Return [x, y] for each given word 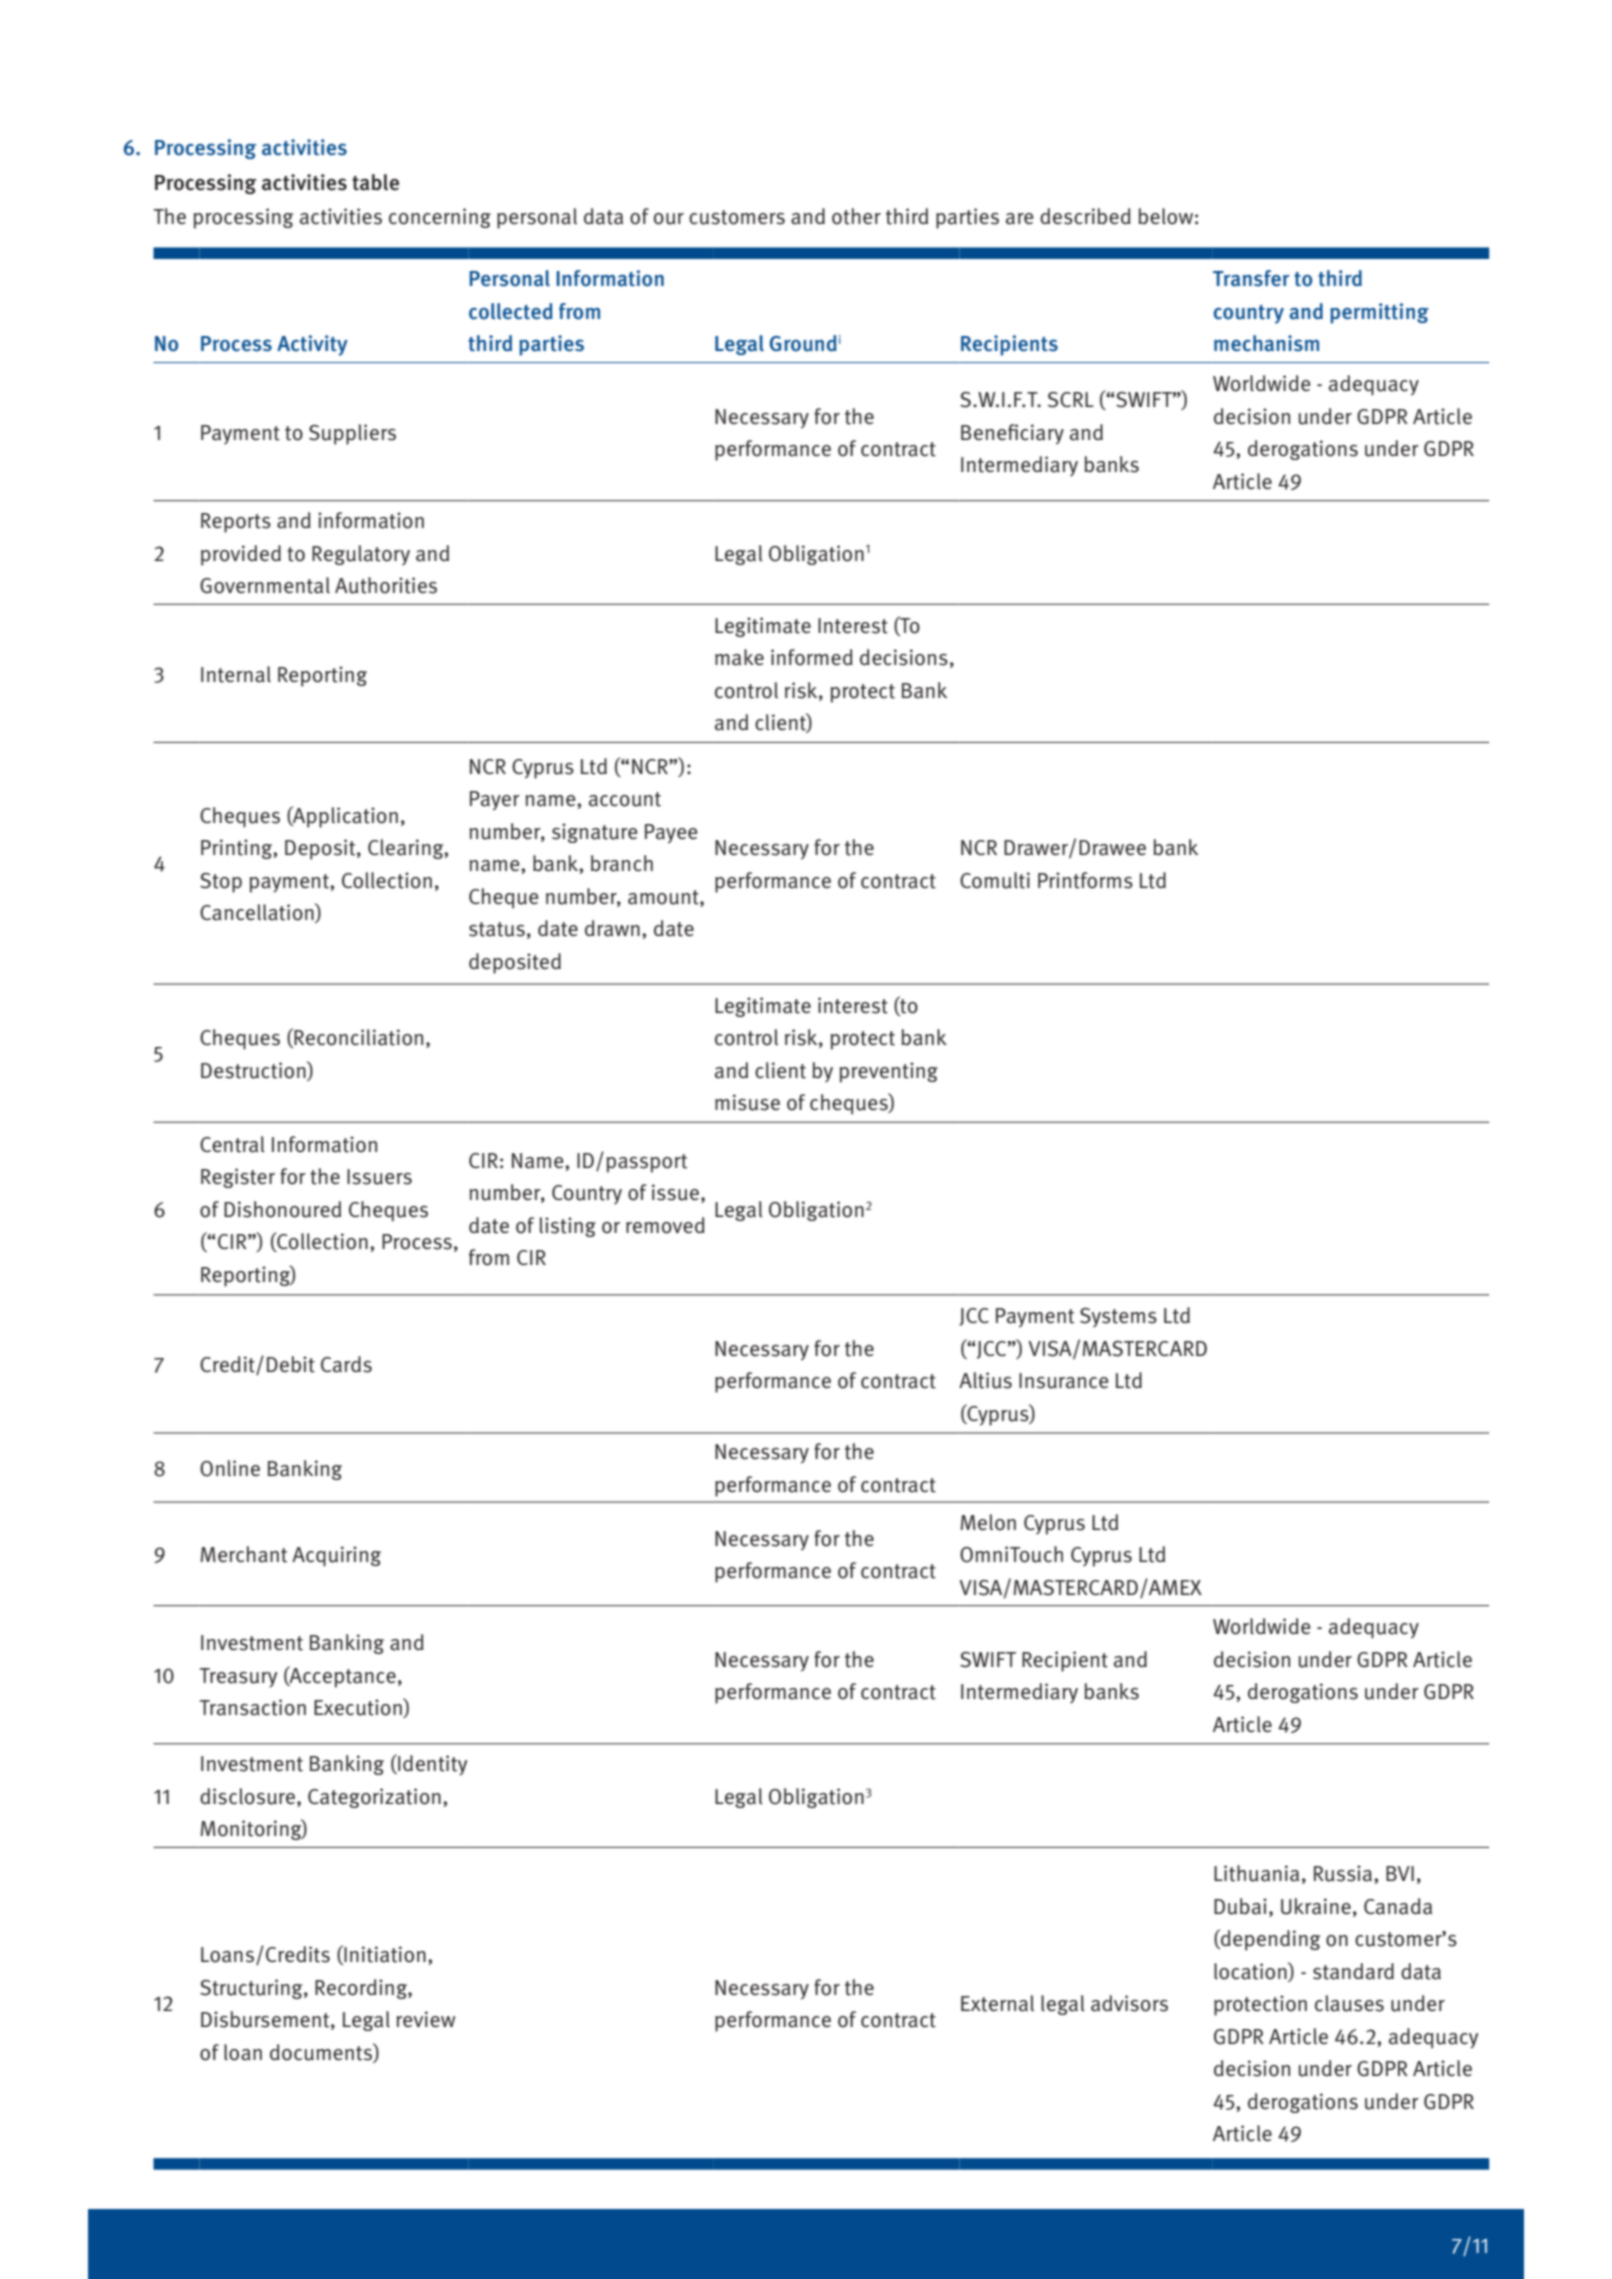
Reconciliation [358, 1037]
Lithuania [1256, 1873]
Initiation [384, 1955]
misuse [747, 1102]
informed [812, 657]
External [997, 2003]
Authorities [386, 585]
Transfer [1251, 278]
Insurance [1063, 1381]
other [856, 216]
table [375, 182]
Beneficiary [1012, 434]
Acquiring [336, 1556]
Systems [1118, 1317]
